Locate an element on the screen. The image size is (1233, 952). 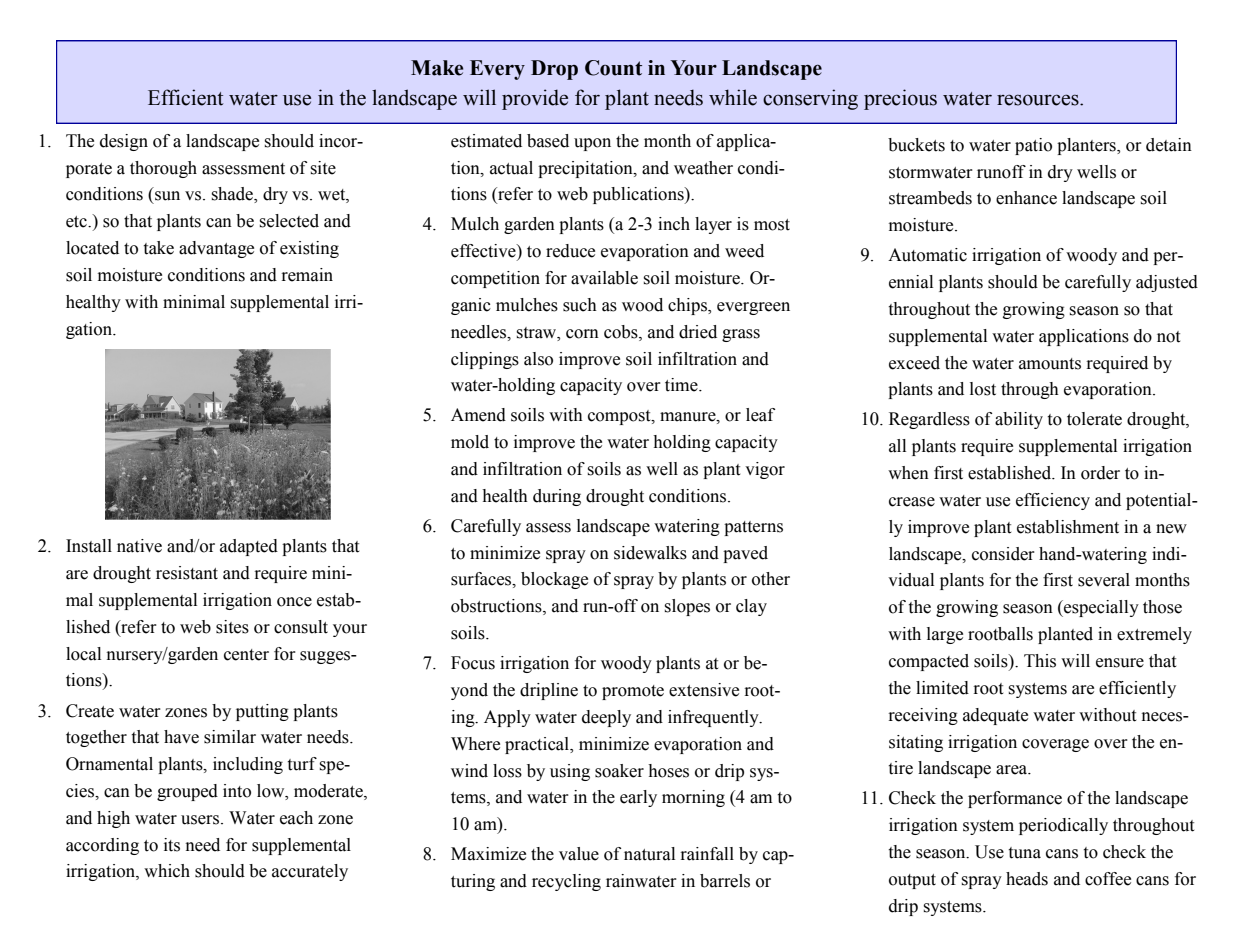
resources is located at coordinates (1039, 100).
